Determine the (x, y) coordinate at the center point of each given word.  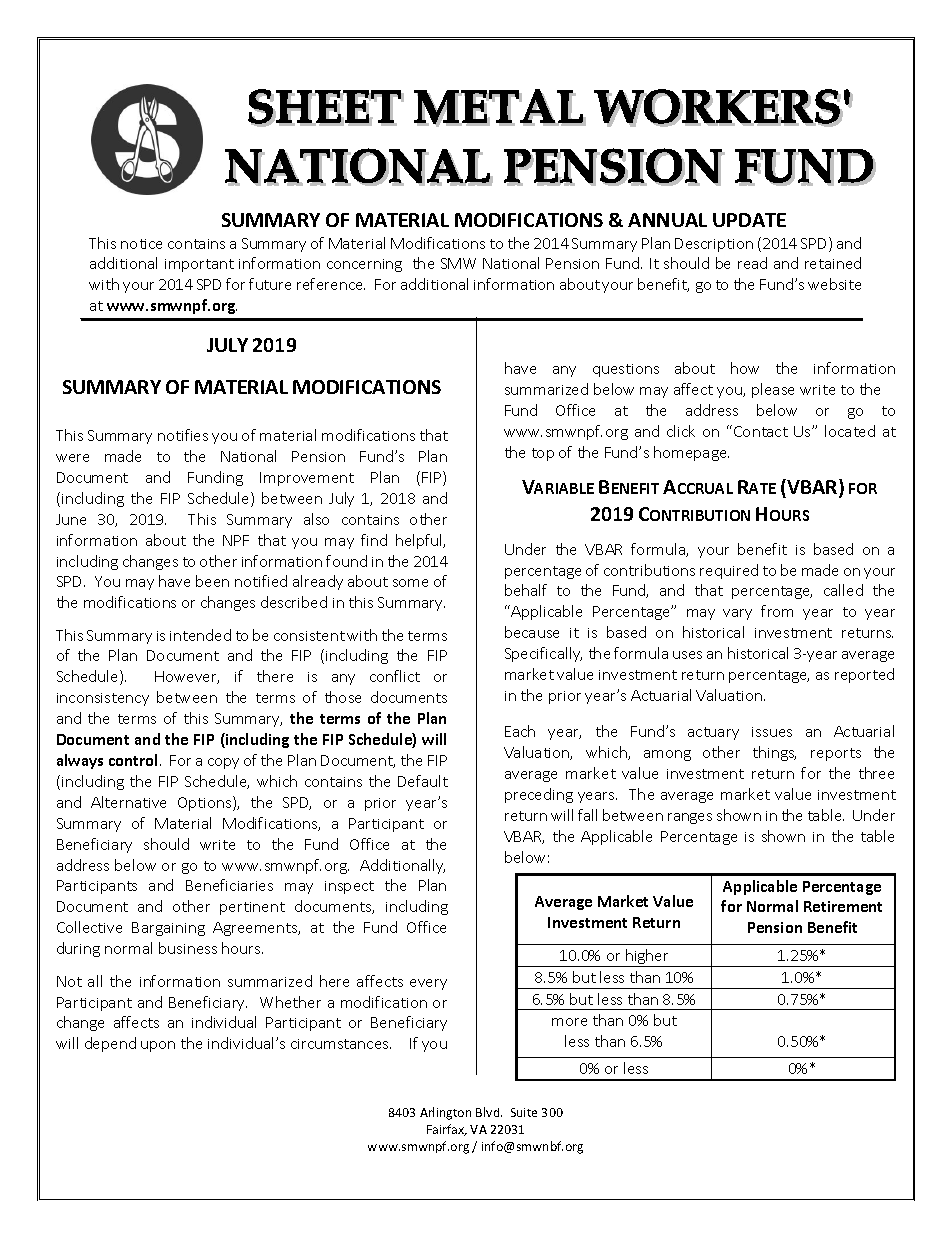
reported (864, 675)
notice (141, 244)
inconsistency (103, 699)
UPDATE (749, 220)
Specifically (543, 654)
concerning (364, 265)
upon (158, 1046)
